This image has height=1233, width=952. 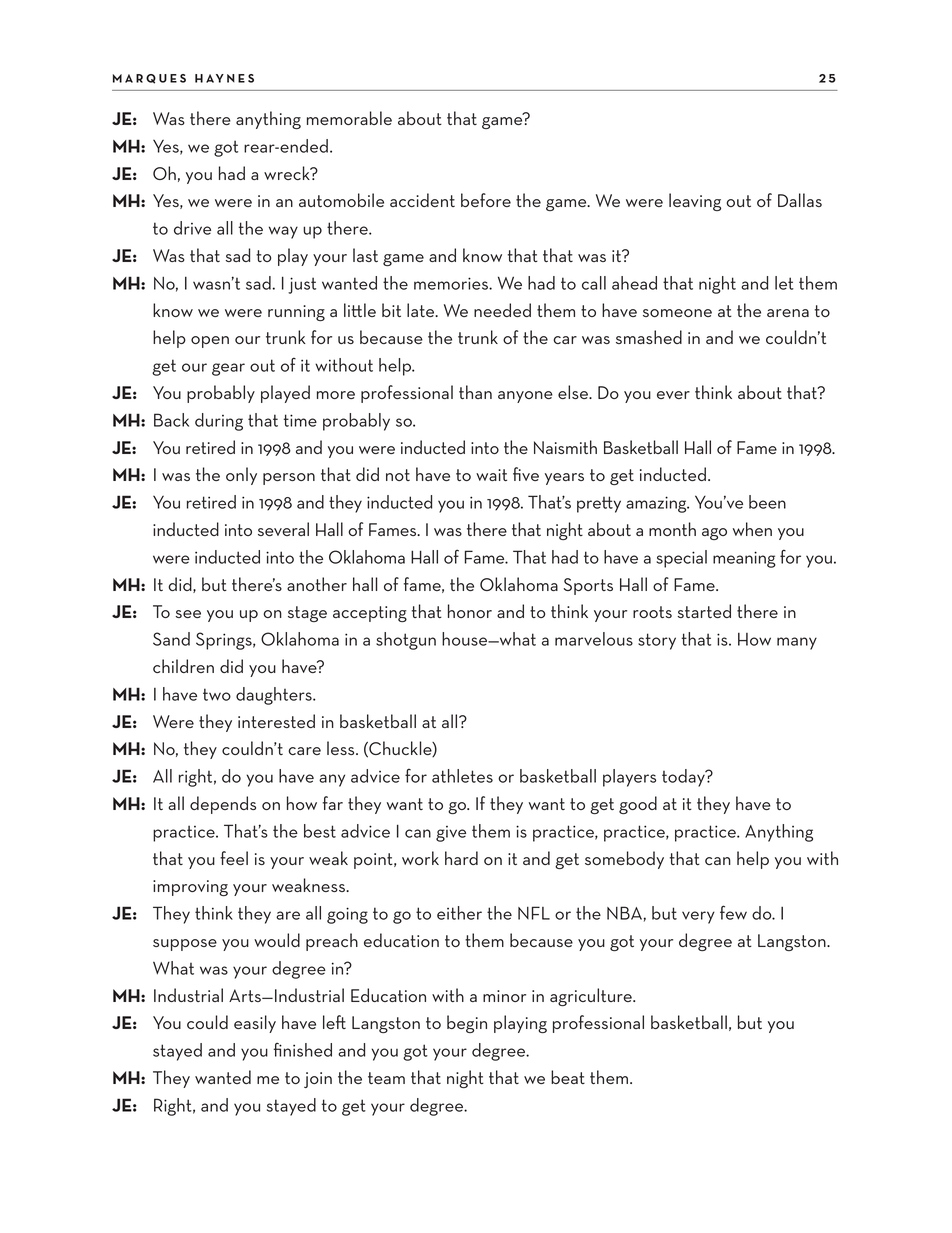 I want to click on honor, so click(x=470, y=611).
